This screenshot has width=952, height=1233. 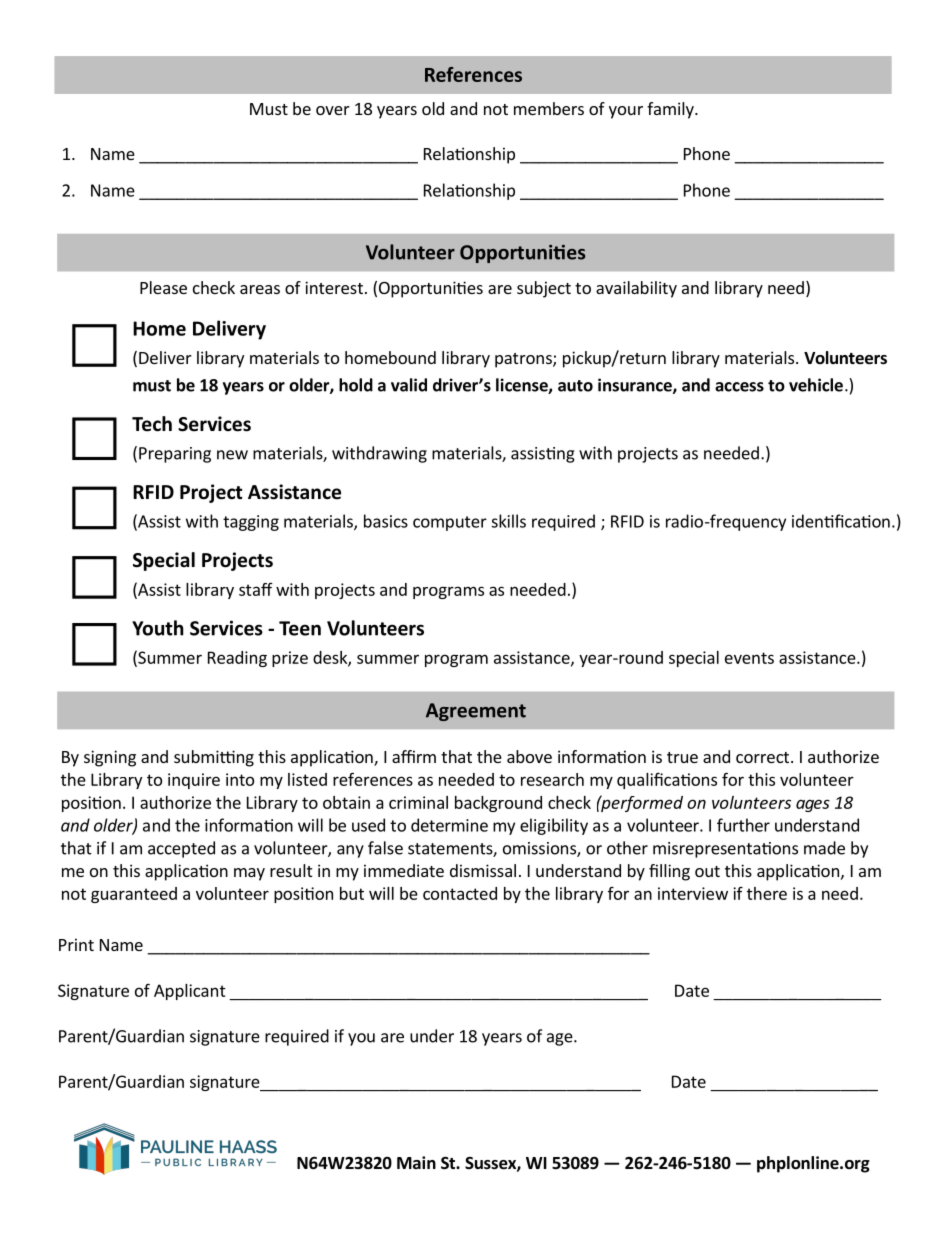 What do you see at coordinates (409, 385) in the screenshot?
I see `valid` at bounding box center [409, 385].
